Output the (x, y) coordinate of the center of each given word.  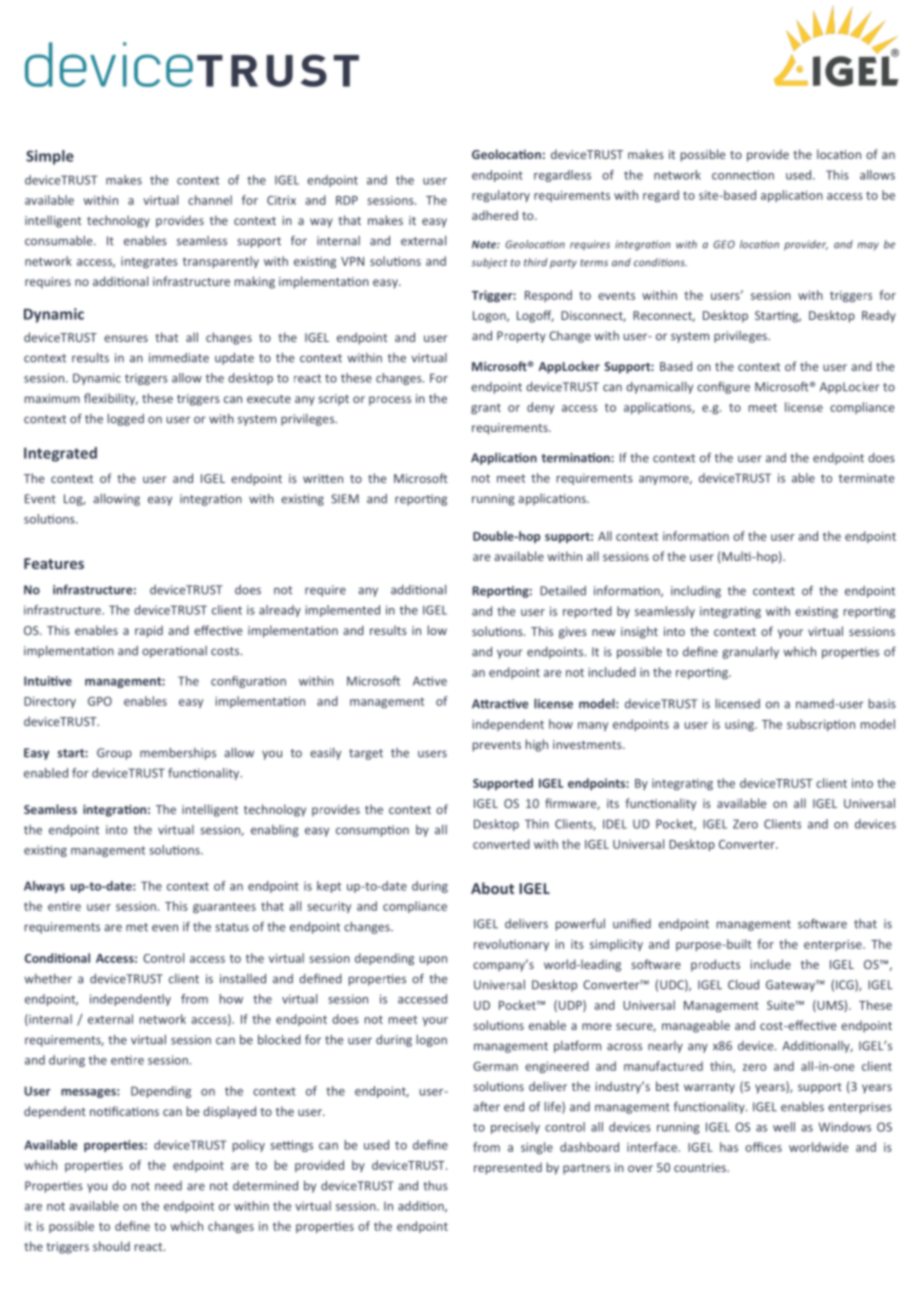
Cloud (743, 985)
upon (433, 960)
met (137, 927)
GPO (100, 701)
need (168, 1186)
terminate (866, 478)
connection (743, 175)
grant (486, 408)
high (537, 745)
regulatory (501, 196)
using (740, 725)
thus (435, 1186)
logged (126, 420)
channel (210, 200)
